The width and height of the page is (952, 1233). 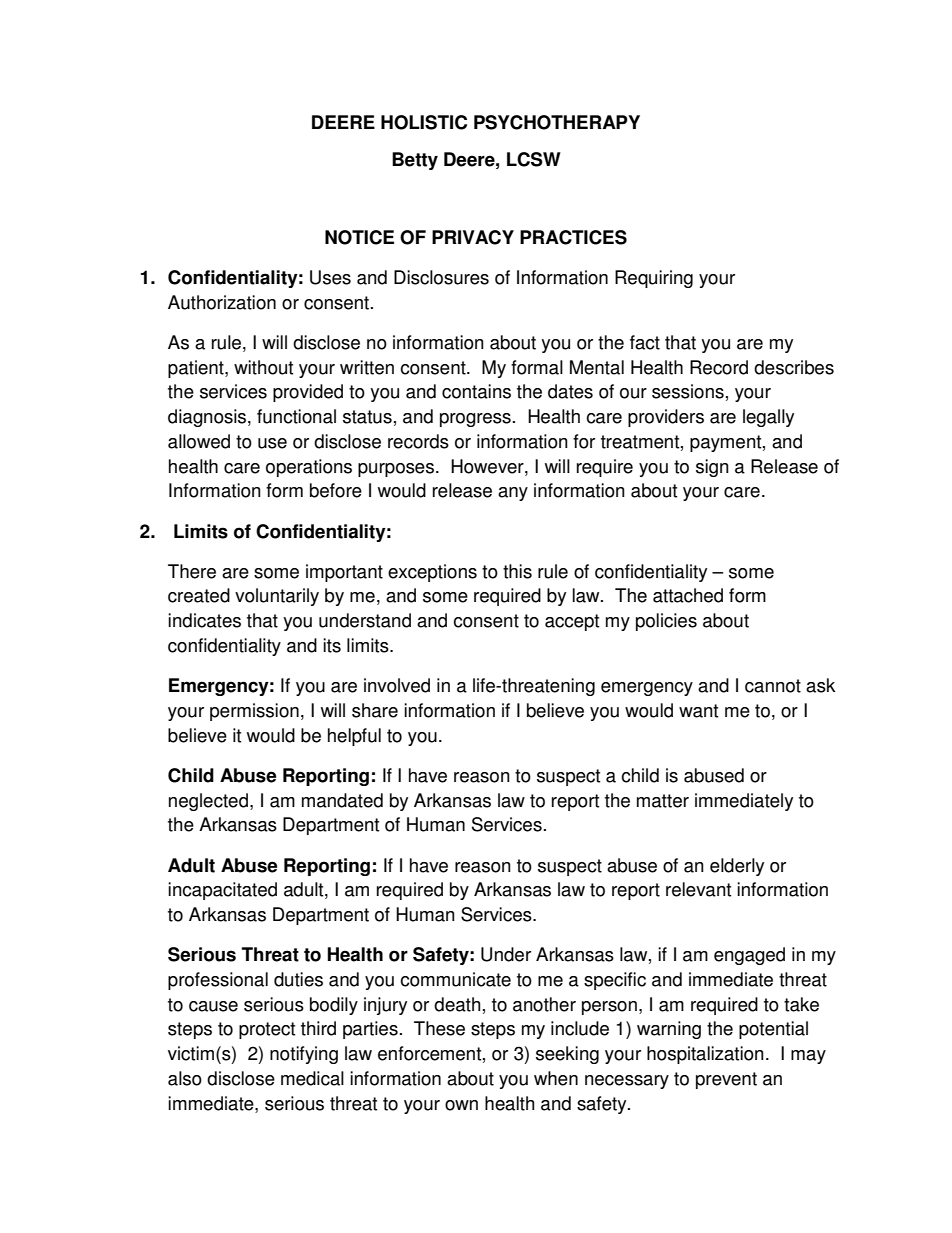 What do you see at coordinates (654, 279) in the page?
I see `Requiring` at bounding box center [654, 279].
